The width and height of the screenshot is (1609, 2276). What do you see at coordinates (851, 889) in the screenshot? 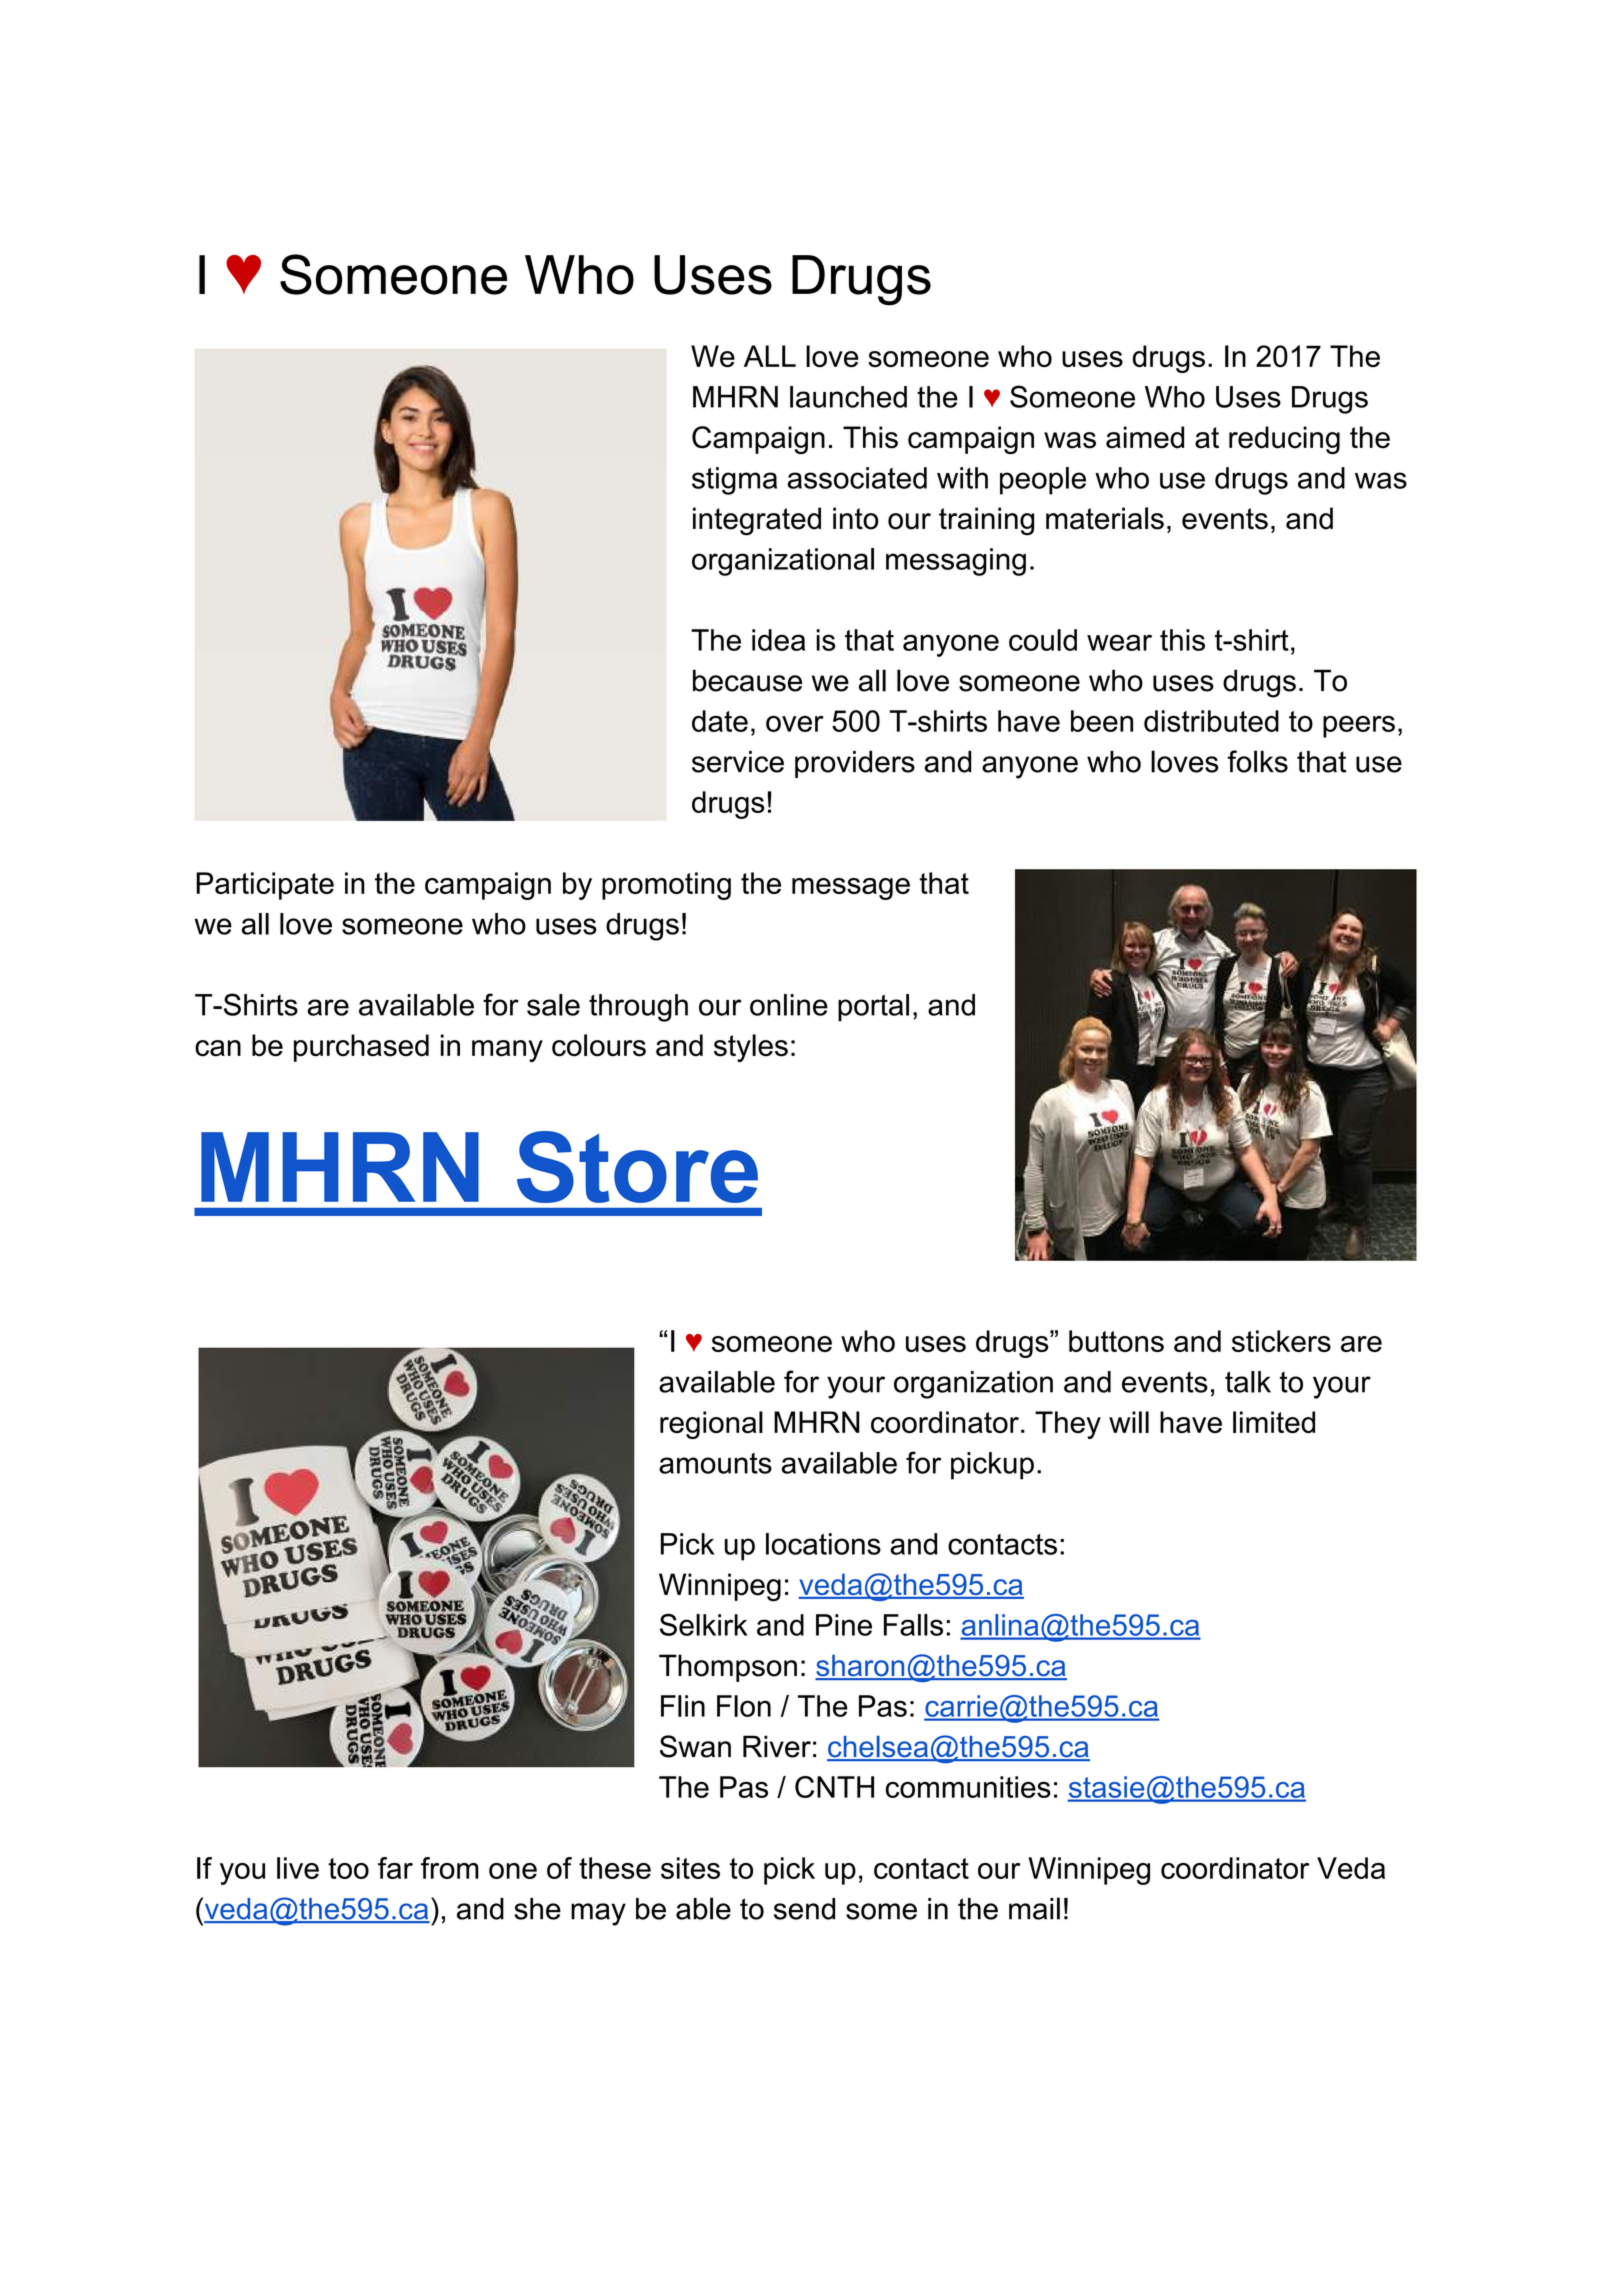
I see `message` at bounding box center [851, 889].
